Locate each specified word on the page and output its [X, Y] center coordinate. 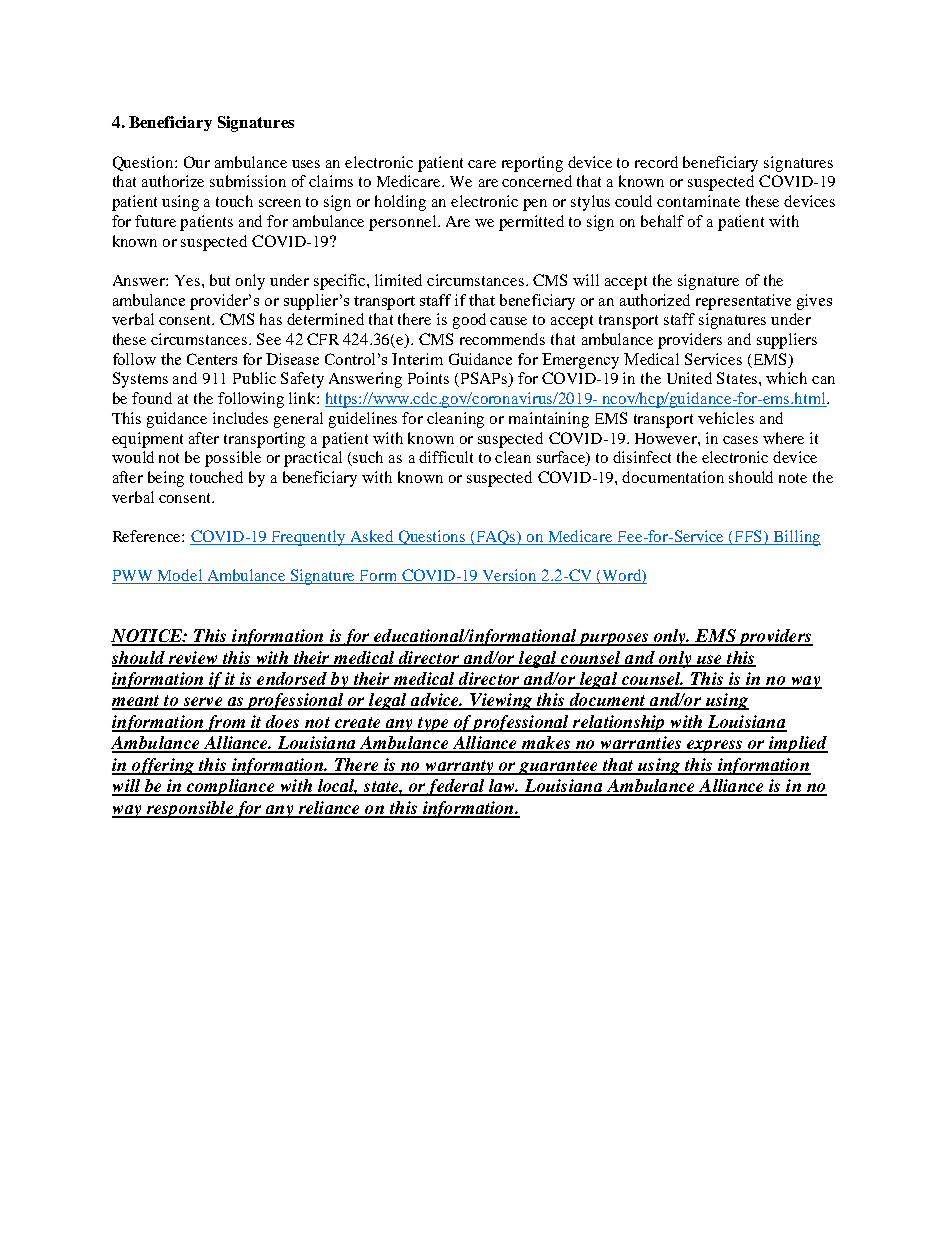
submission [248, 181]
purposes [614, 639]
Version [510, 576]
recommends [502, 339]
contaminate [698, 201]
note [793, 478]
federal [456, 787]
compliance [231, 787]
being [166, 479]
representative [743, 302]
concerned [537, 181]
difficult [446, 457]
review [193, 658]
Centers [212, 359]
